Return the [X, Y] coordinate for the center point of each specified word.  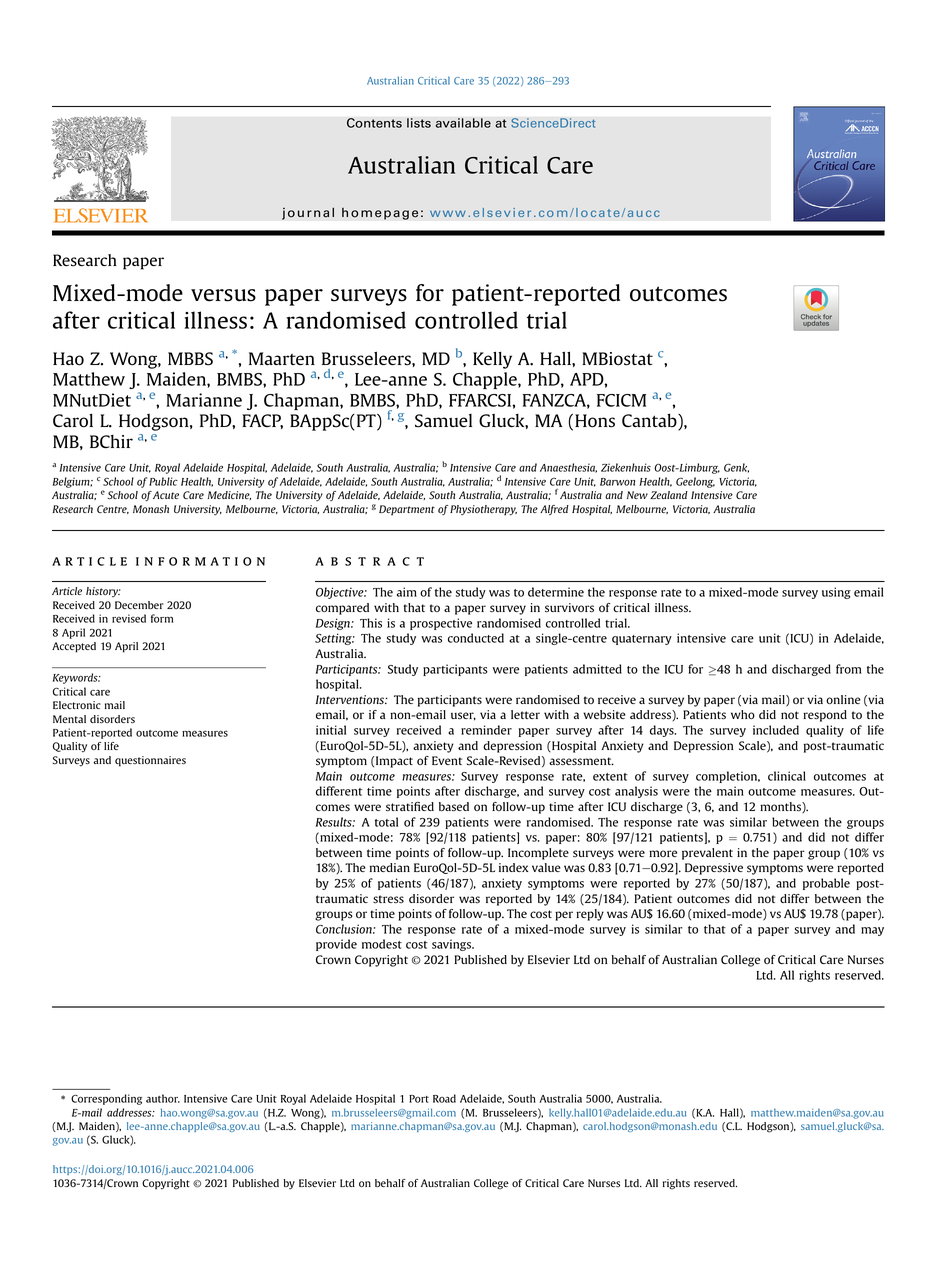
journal [308, 213]
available [463, 123]
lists [419, 123]
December [139, 605]
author [163, 1098]
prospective [441, 624]
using [836, 593]
